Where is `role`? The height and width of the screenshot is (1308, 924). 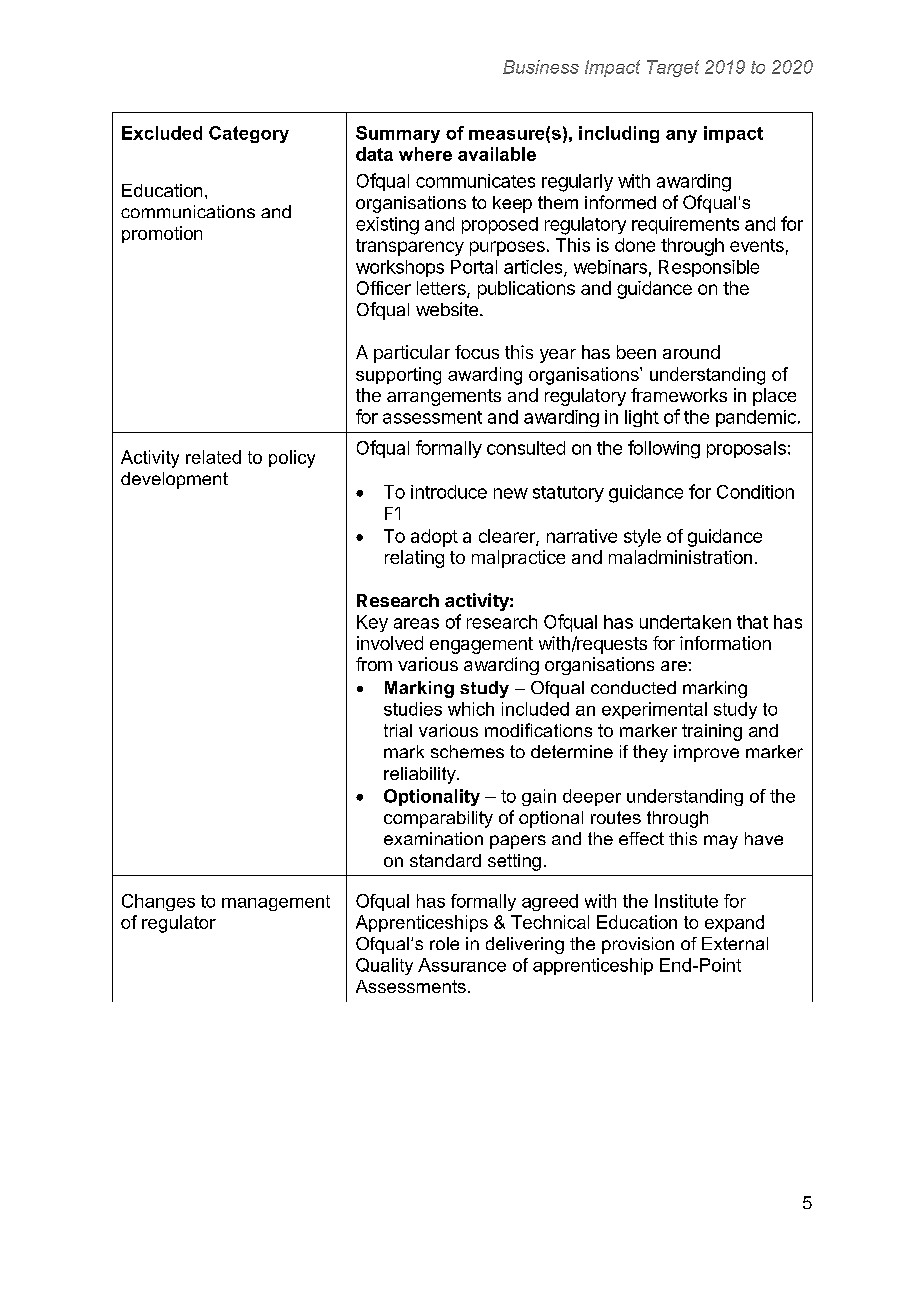 role is located at coordinates (444, 943).
